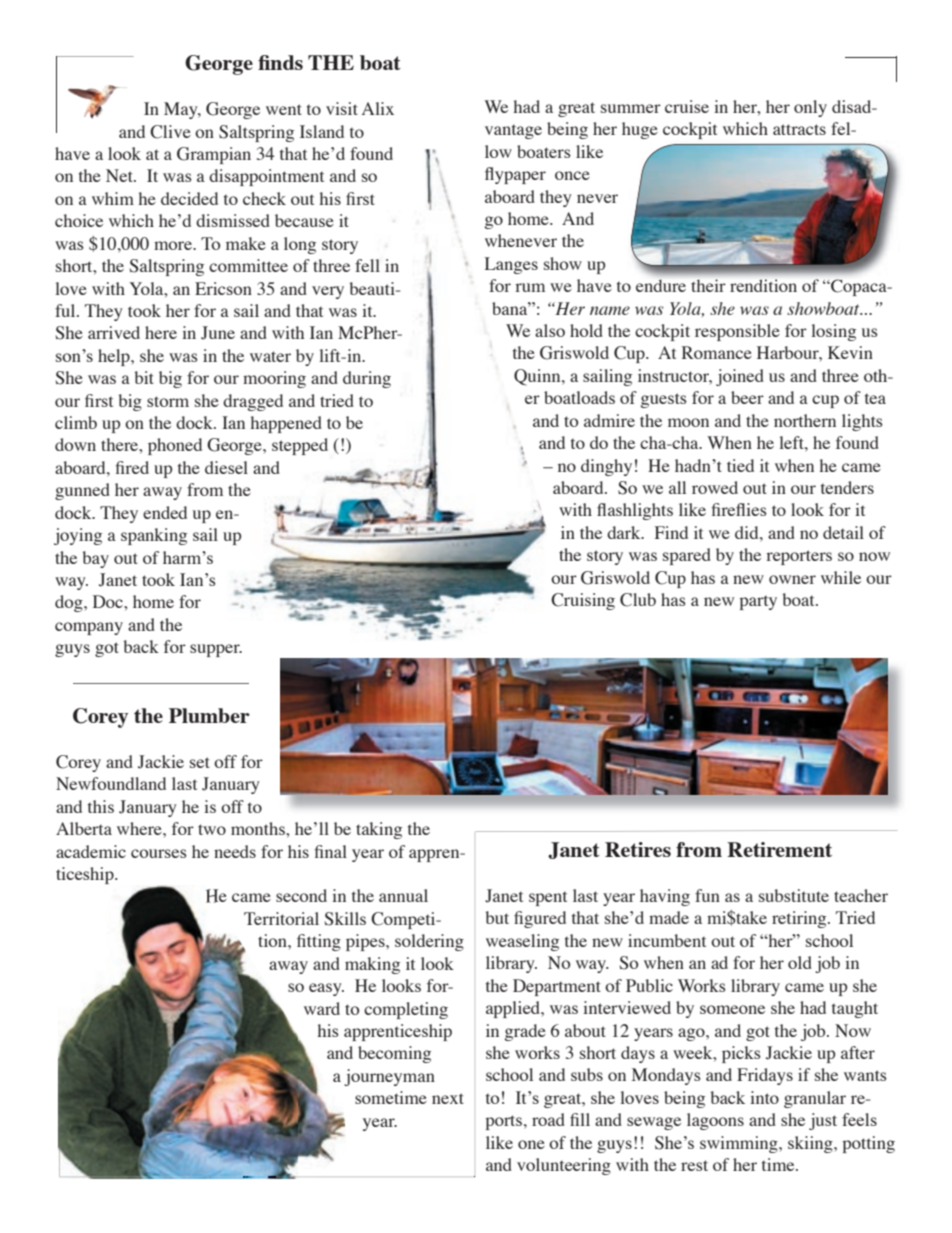  Describe the element at coordinates (583, 601) in the page. I see `Cruising` at that location.
